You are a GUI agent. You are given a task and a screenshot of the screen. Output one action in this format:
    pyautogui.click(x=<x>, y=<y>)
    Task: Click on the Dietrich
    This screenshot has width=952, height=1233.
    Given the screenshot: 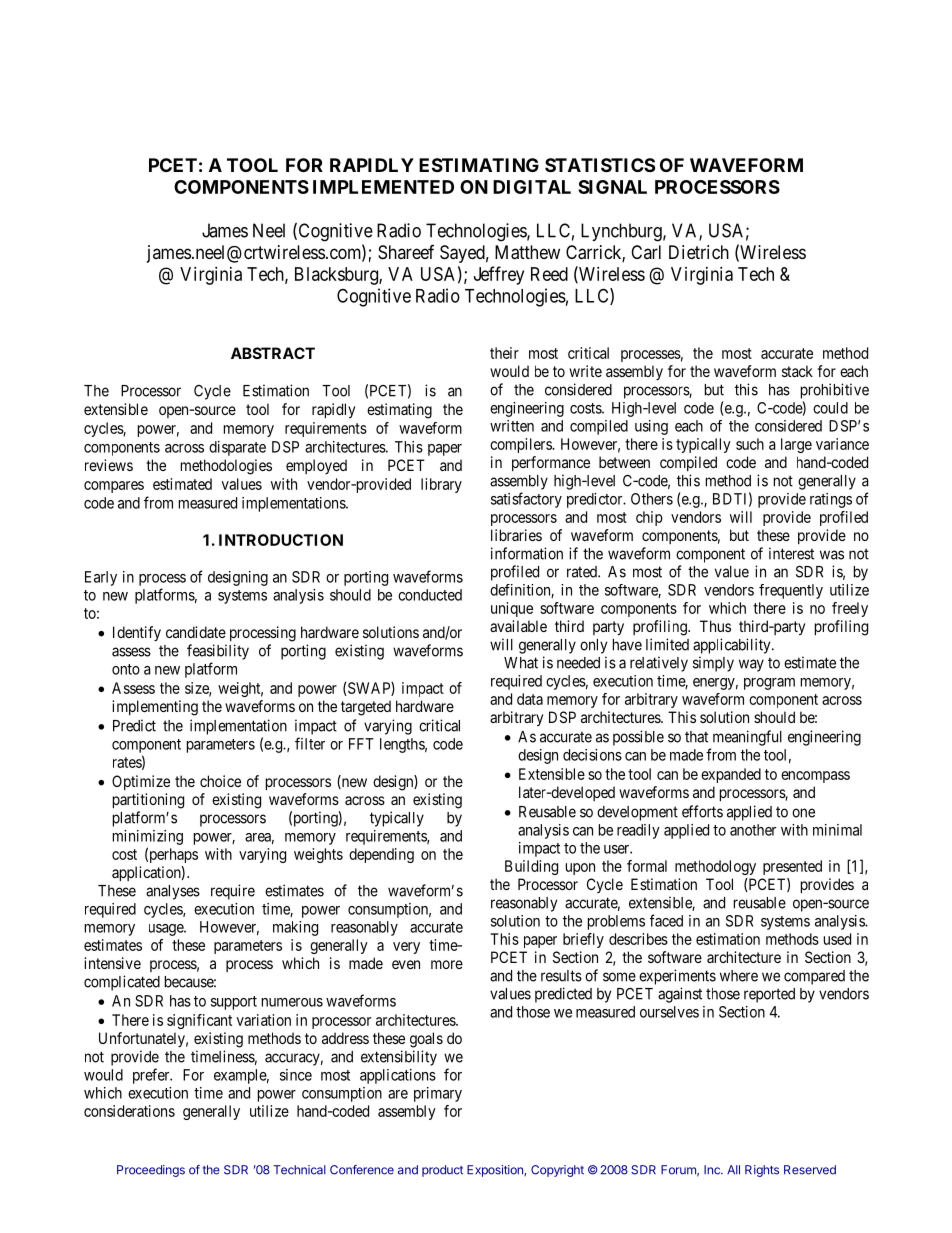 What is the action you would take?
    pyautogui.click(x=699, y=252)
